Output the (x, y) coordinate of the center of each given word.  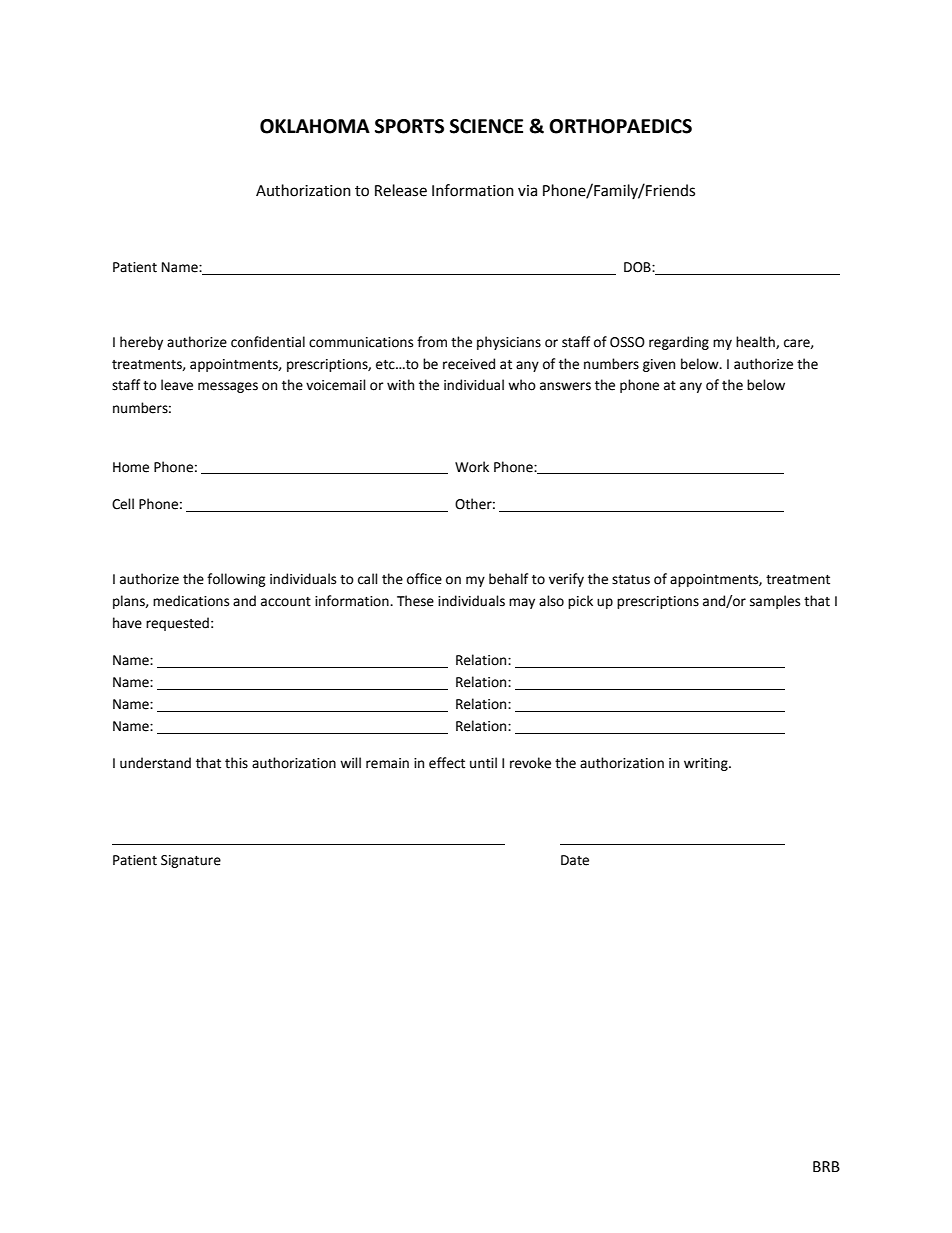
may (522, 603)
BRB (826, 1166)
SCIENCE (486, 126)
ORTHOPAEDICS (620, 126)
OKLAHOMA (315, 126)
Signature (191, 861)
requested (177, 624)
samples (775, 602)
